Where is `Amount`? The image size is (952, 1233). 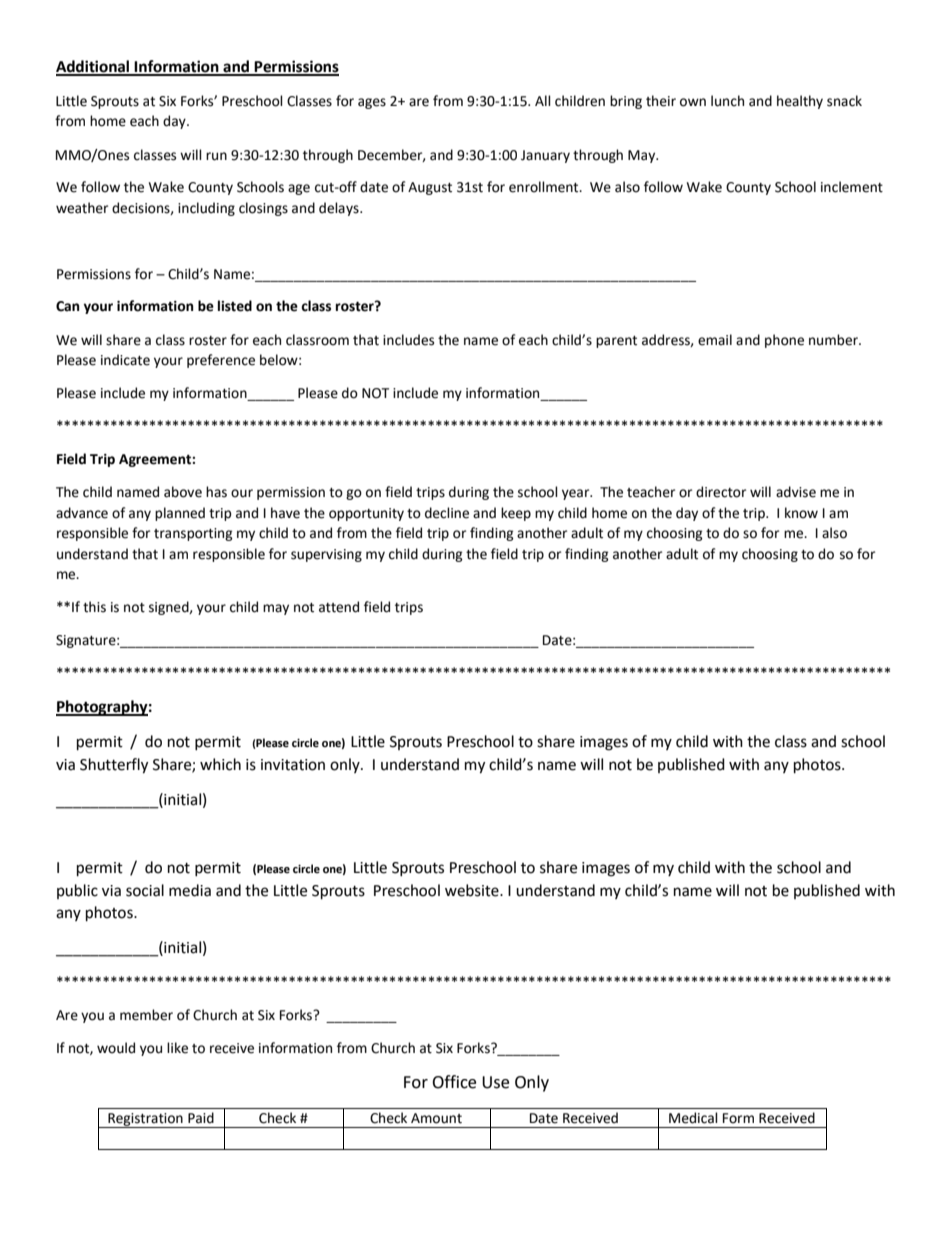 Amount is located at coordinates (436, 1118).
